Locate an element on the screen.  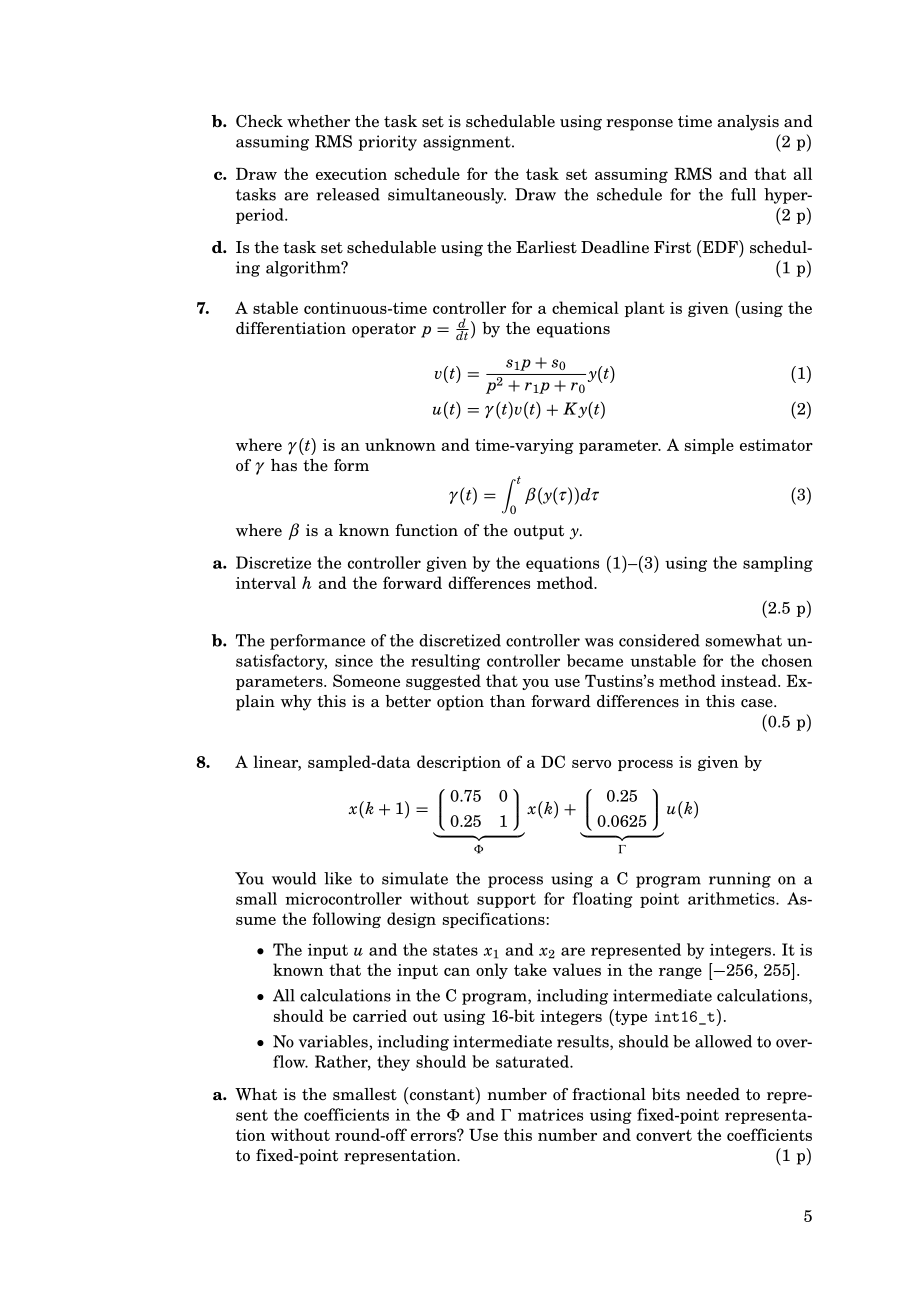
output is located at coordinates (539, 532).
